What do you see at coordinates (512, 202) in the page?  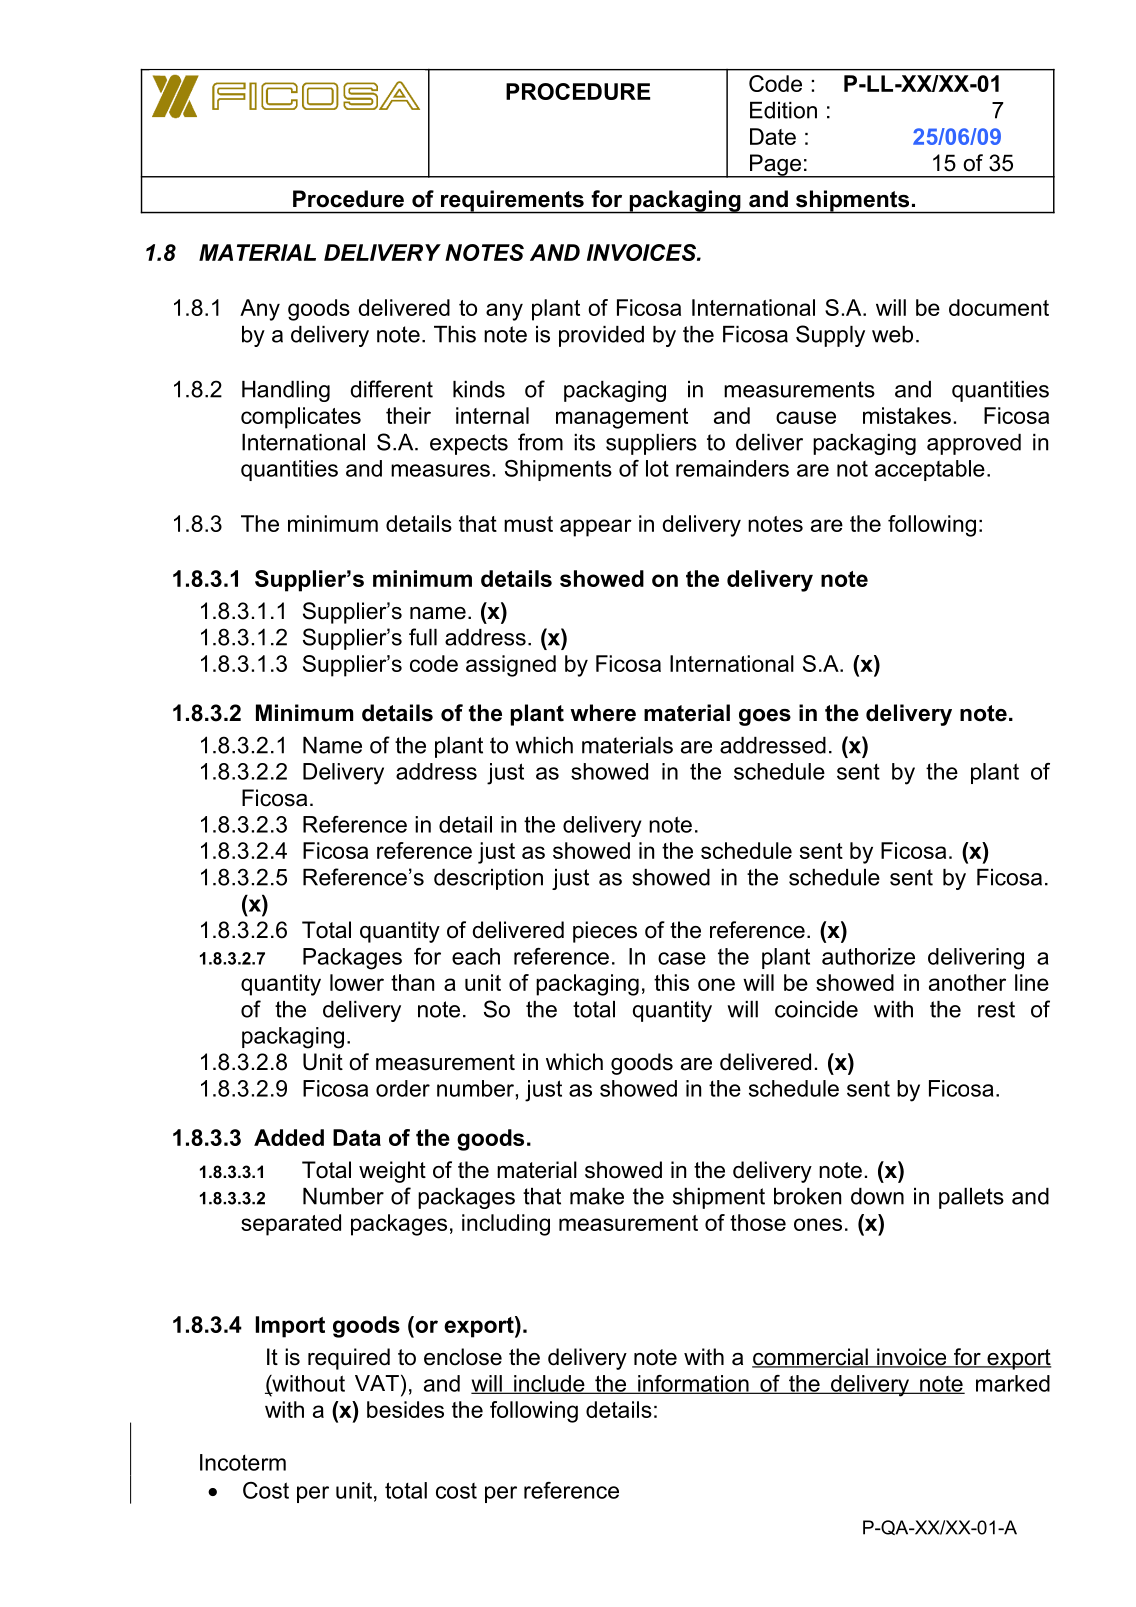 I see `requirements` at bounding box center [512, 202].
